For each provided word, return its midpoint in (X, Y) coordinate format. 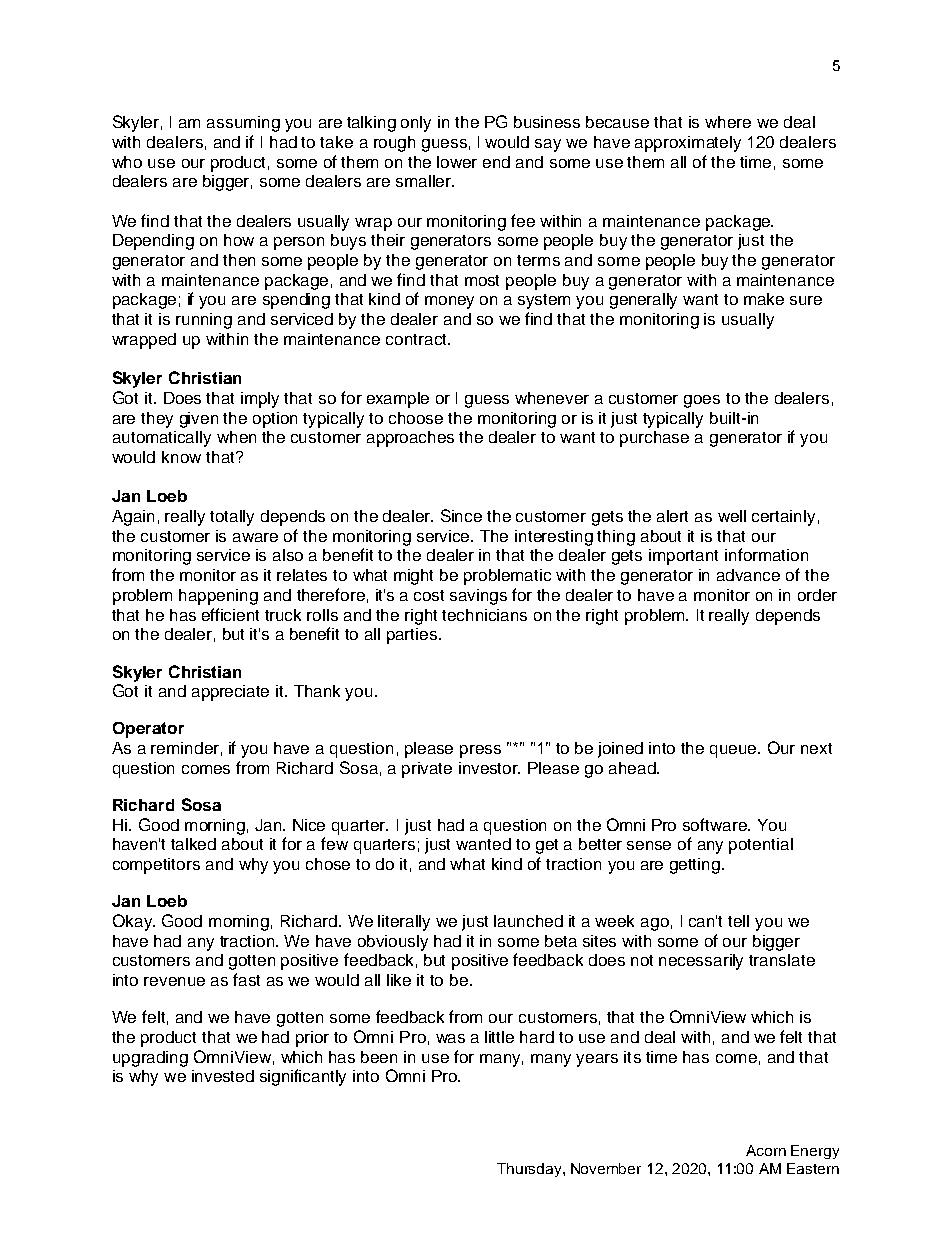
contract (417, 339)
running (204, 321)
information (766, 554)
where (728, 122)
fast (246, 979)
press (480, 751)
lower (457, 162)
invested (223, 1076)
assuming (243, 124)
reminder (185, 748)
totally (232, 518)
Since (461, 515)
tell (738, 921)
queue (735, 751)
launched (528, 921)
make (764, 299)
